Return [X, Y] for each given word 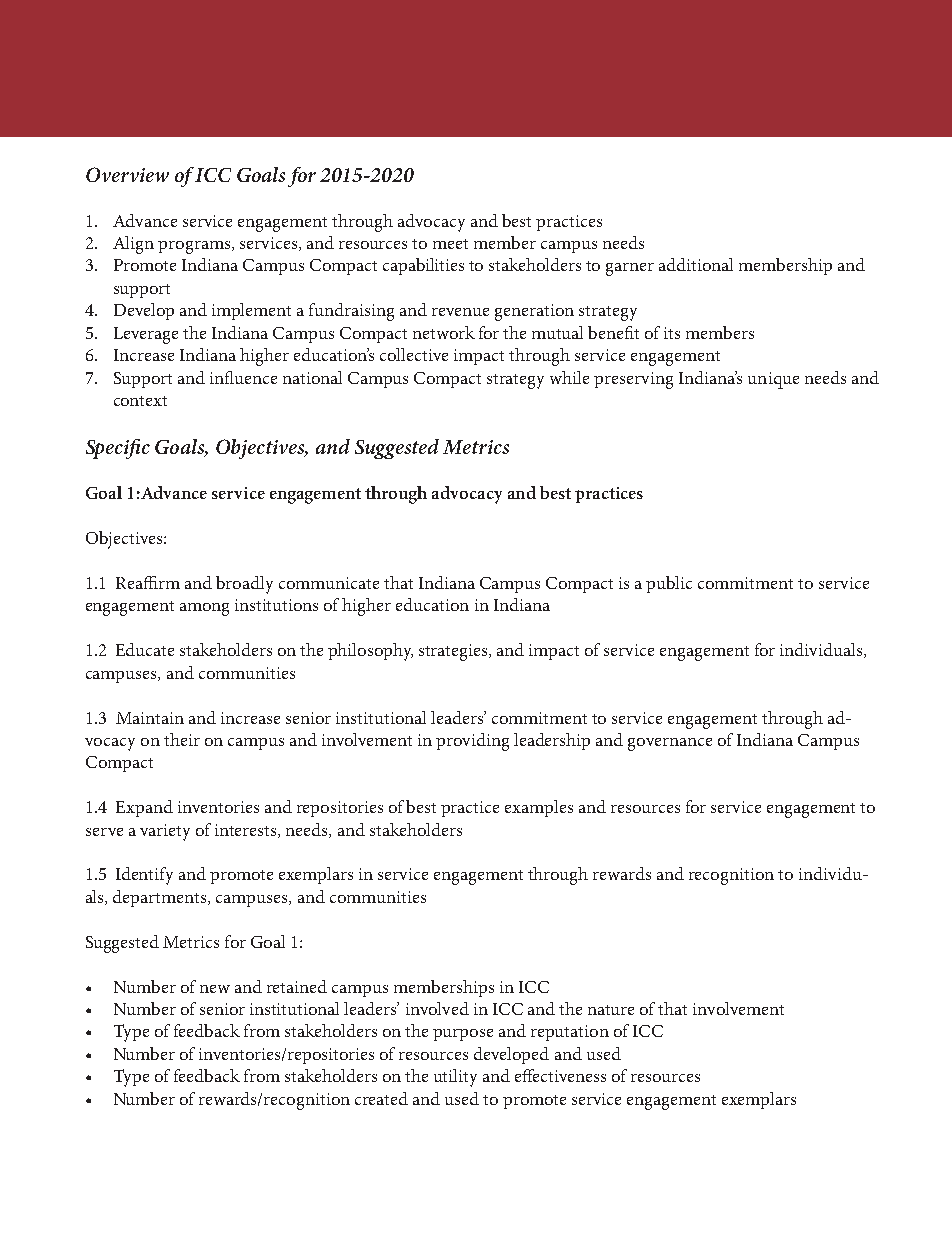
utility [455, 1078]
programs [195, 247]
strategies [454, 652]
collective [414, 354]
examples [539, 808]
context [140, 401]
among [204, 609]
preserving [633, 380]
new [215, 989]
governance [670, 744]
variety [165, 832]
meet [450, 244]
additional [696, 264]
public [669, 584]
